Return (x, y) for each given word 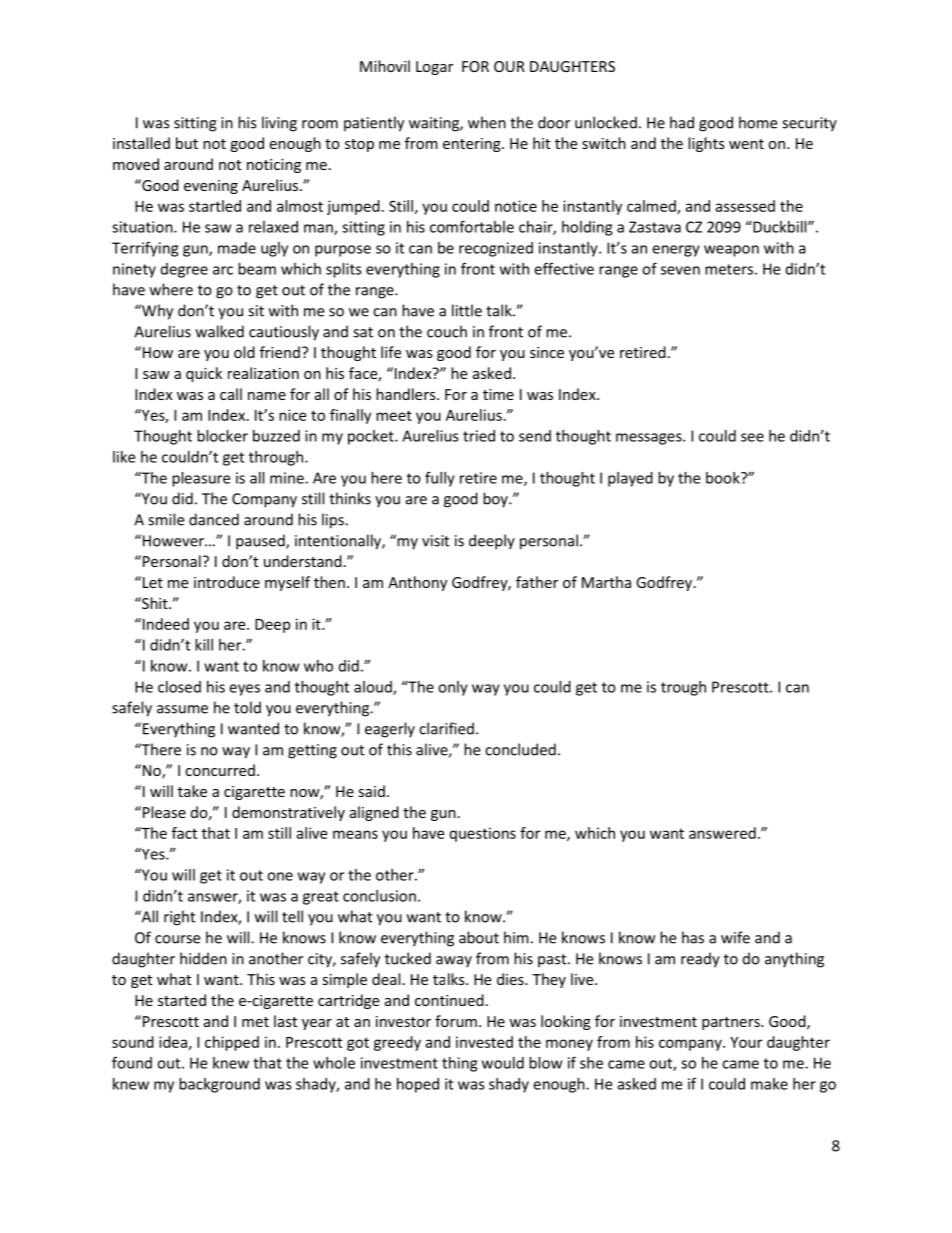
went (746, 144)
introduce (227, 582)
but (187, 143)
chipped (232, 1043)
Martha (606, 582)
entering (473, 145)
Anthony (417, 583)
